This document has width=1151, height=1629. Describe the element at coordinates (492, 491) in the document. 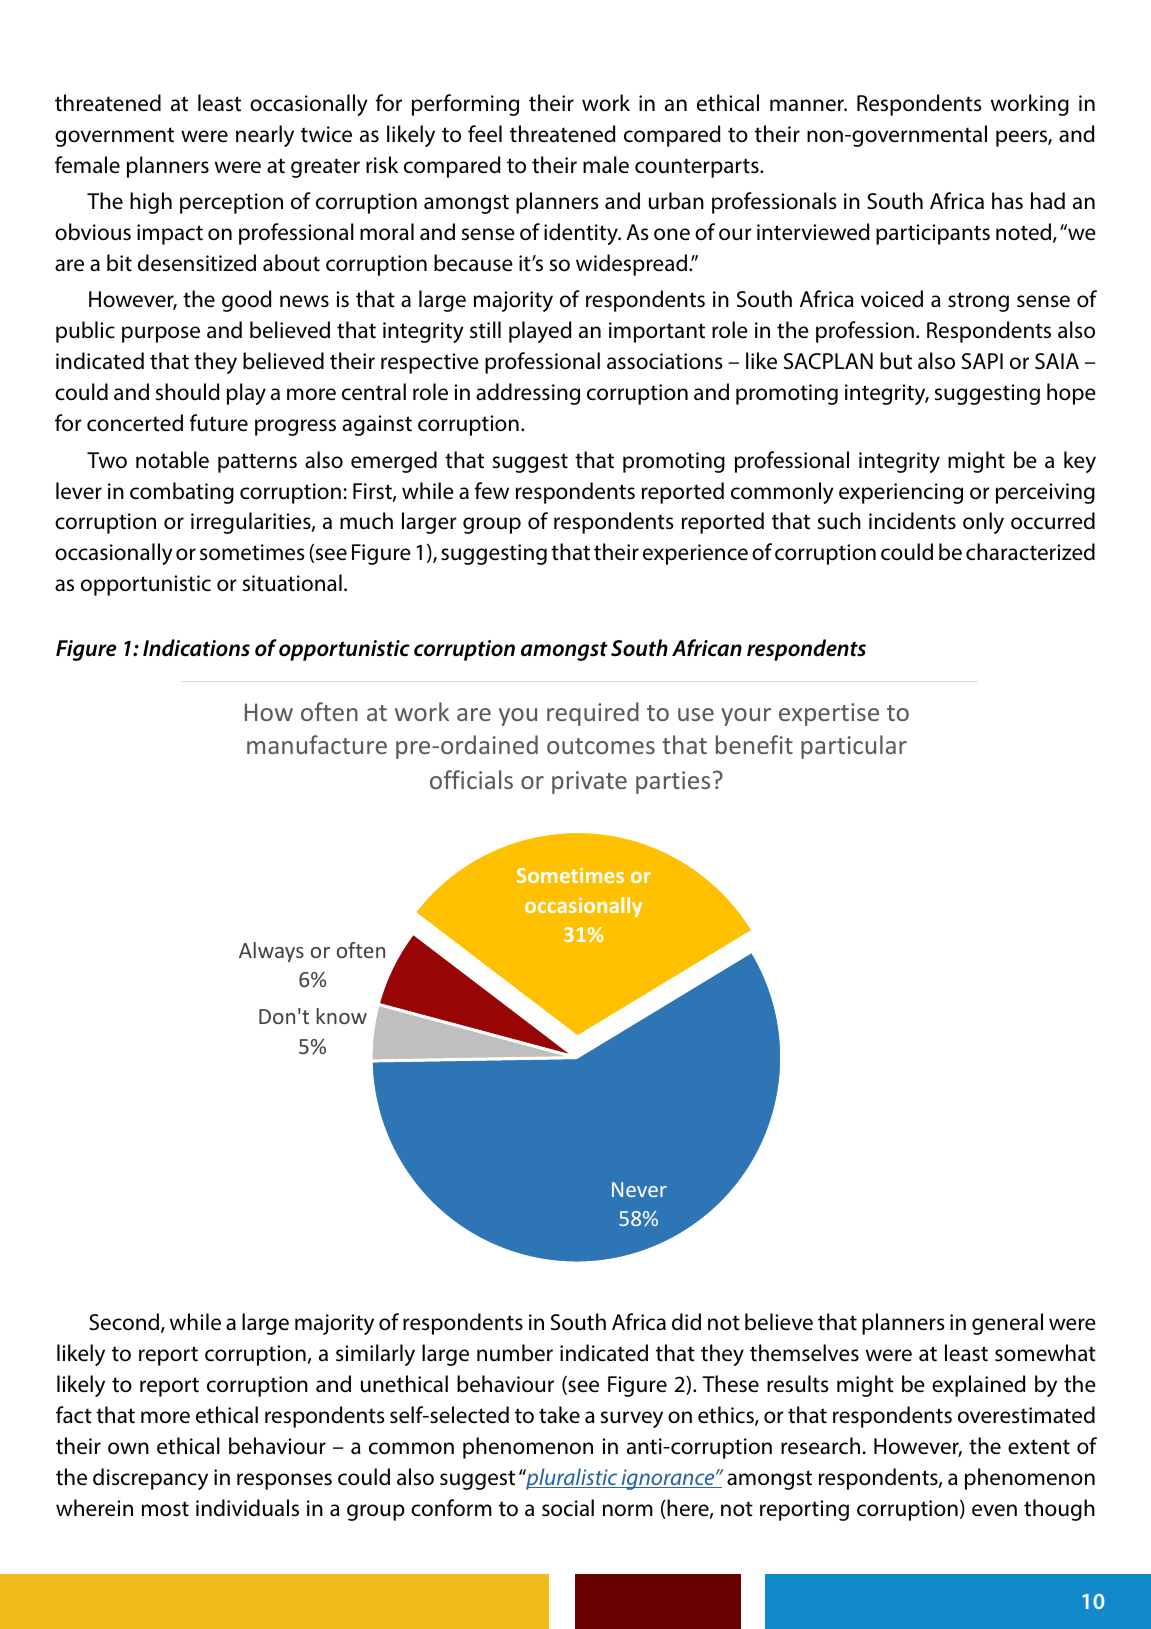

I see `few` at that location.
